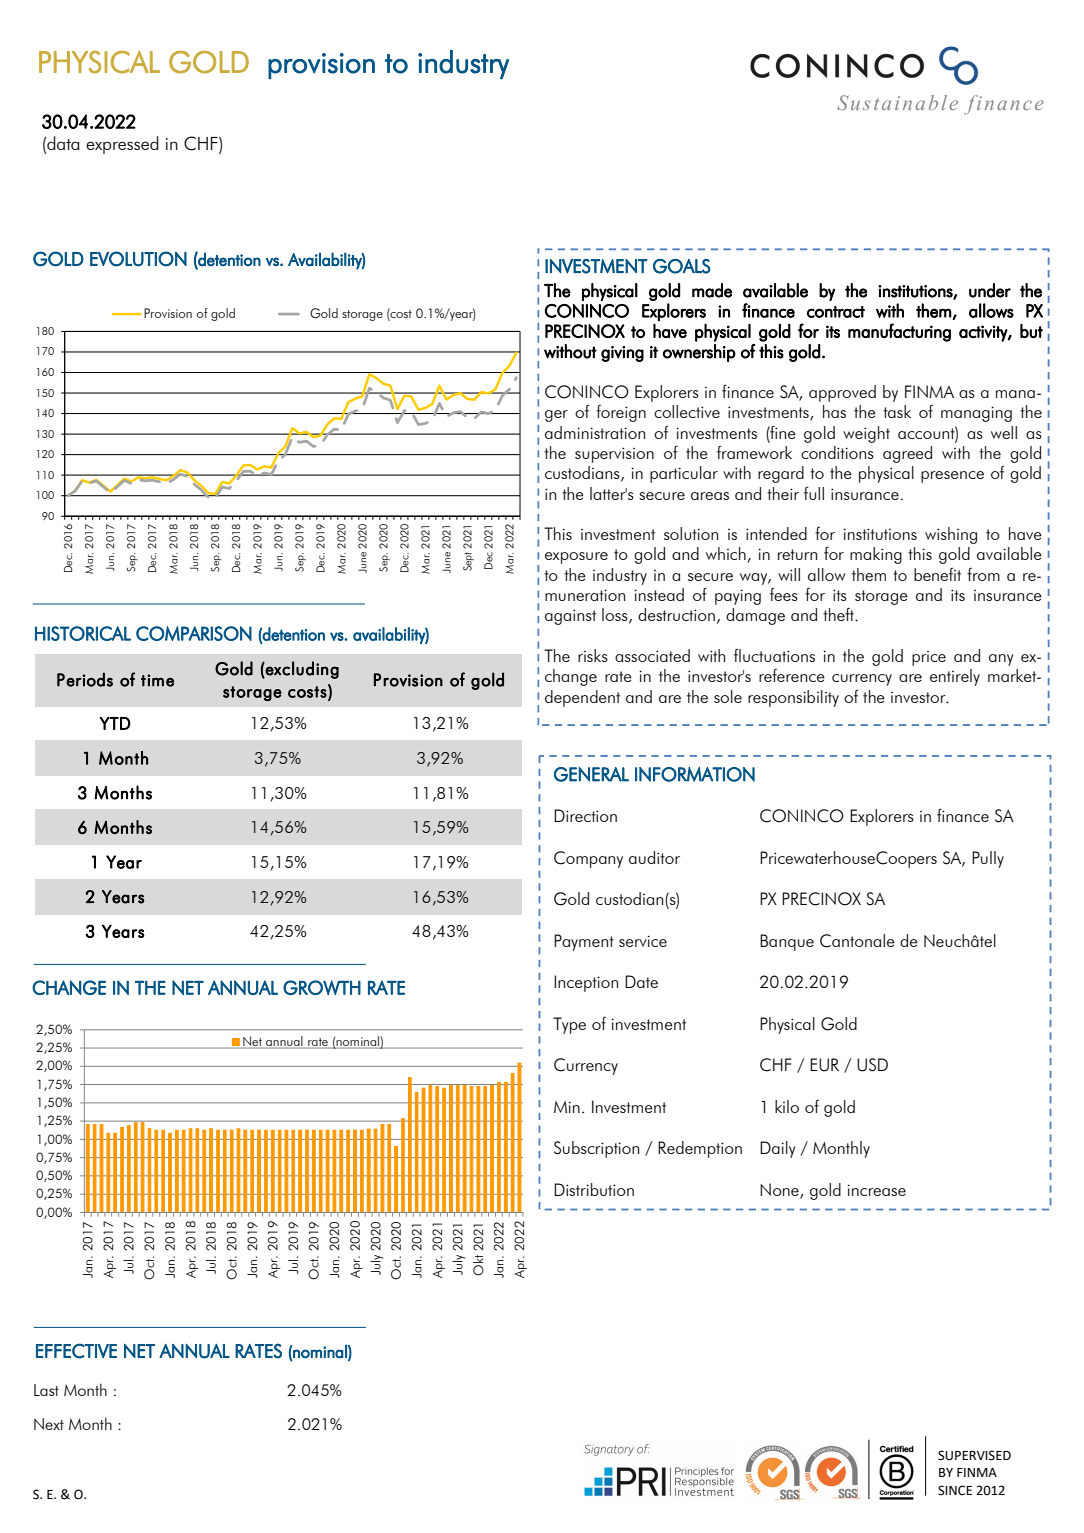  What do you see at coordinates (872, 1065) in the document?
I see `USD` at bounding box center [872, 1065].
